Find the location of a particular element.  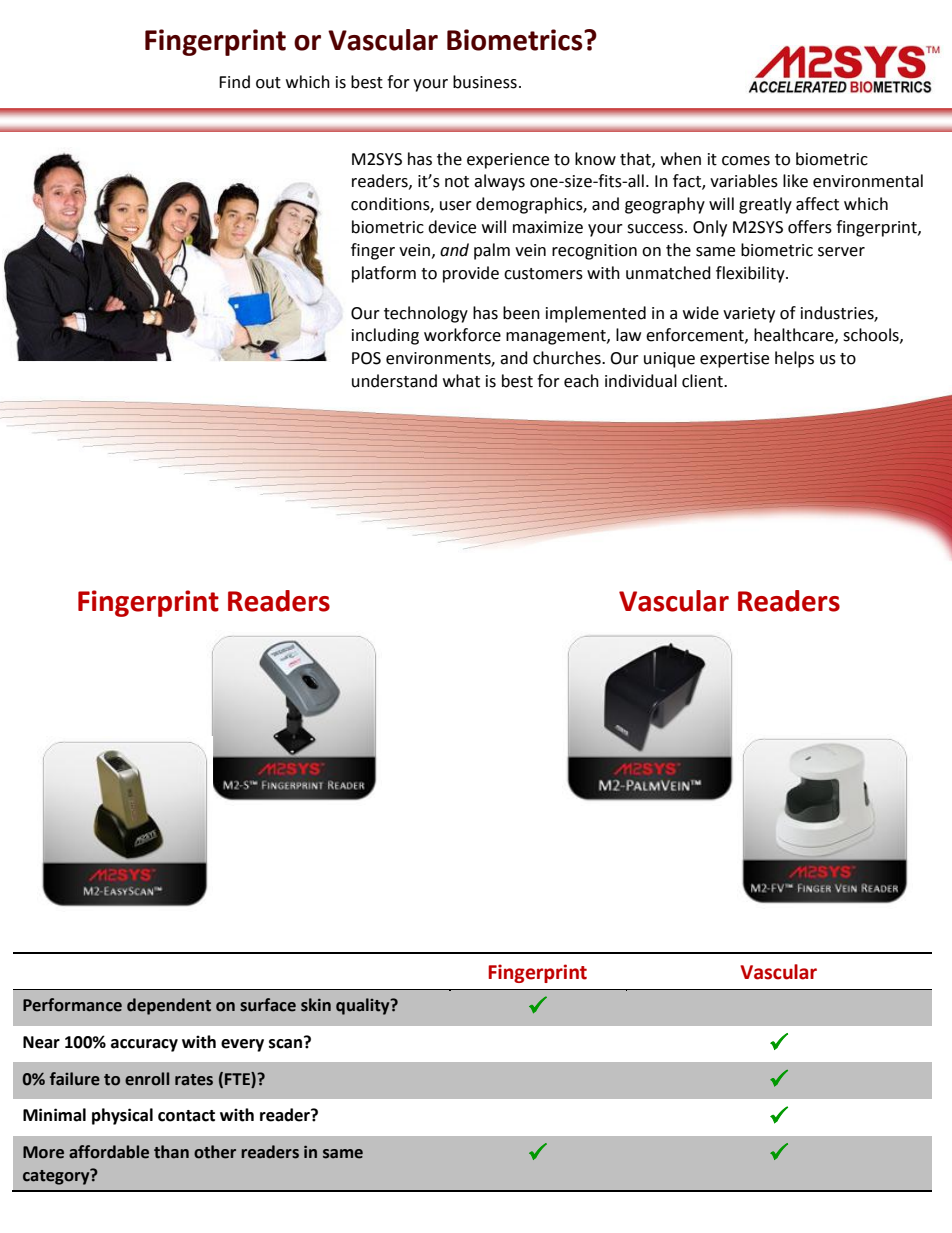

scan is located at coordinates (287, 1043).
